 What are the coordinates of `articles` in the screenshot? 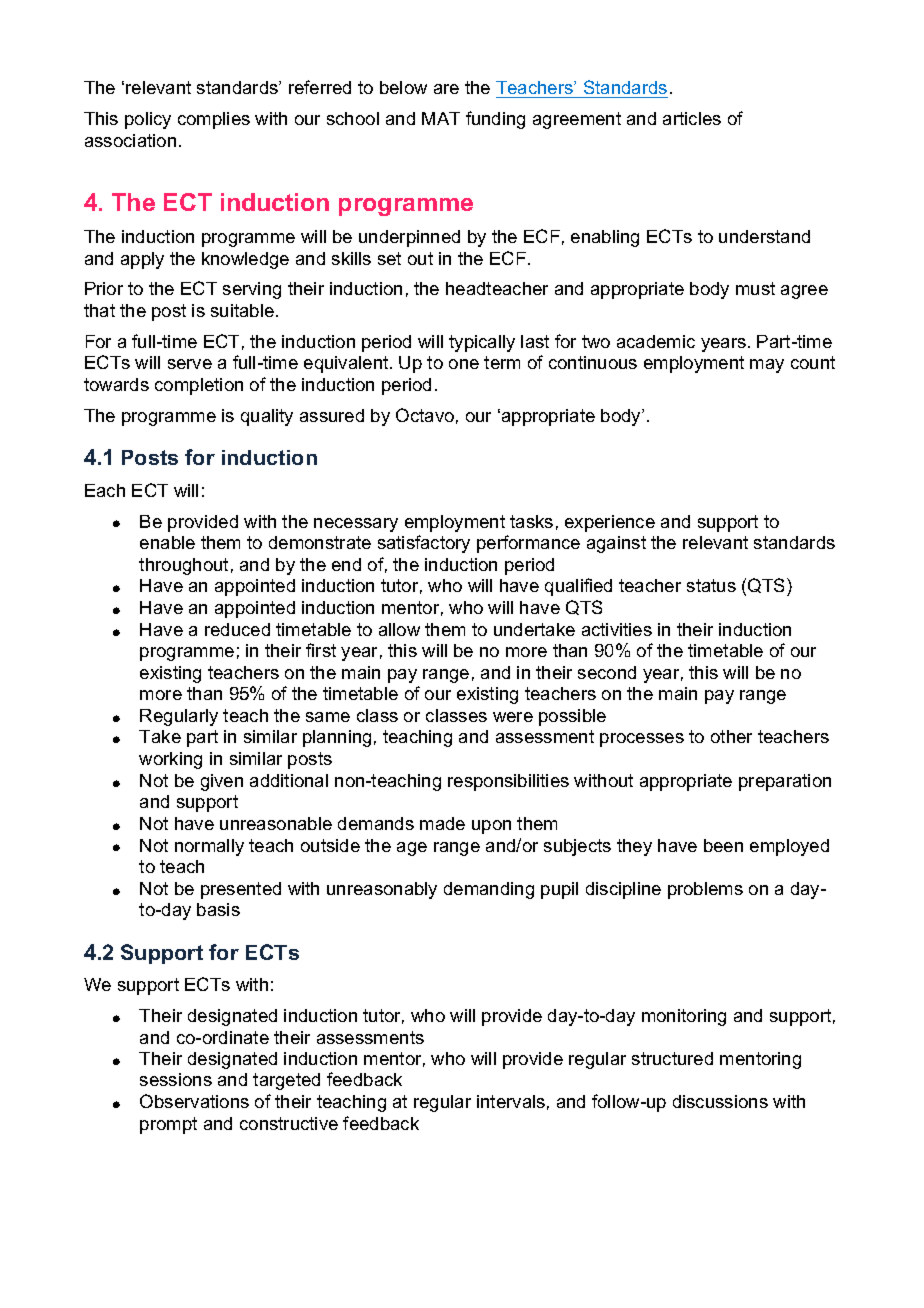 It's located at (692, 118).
